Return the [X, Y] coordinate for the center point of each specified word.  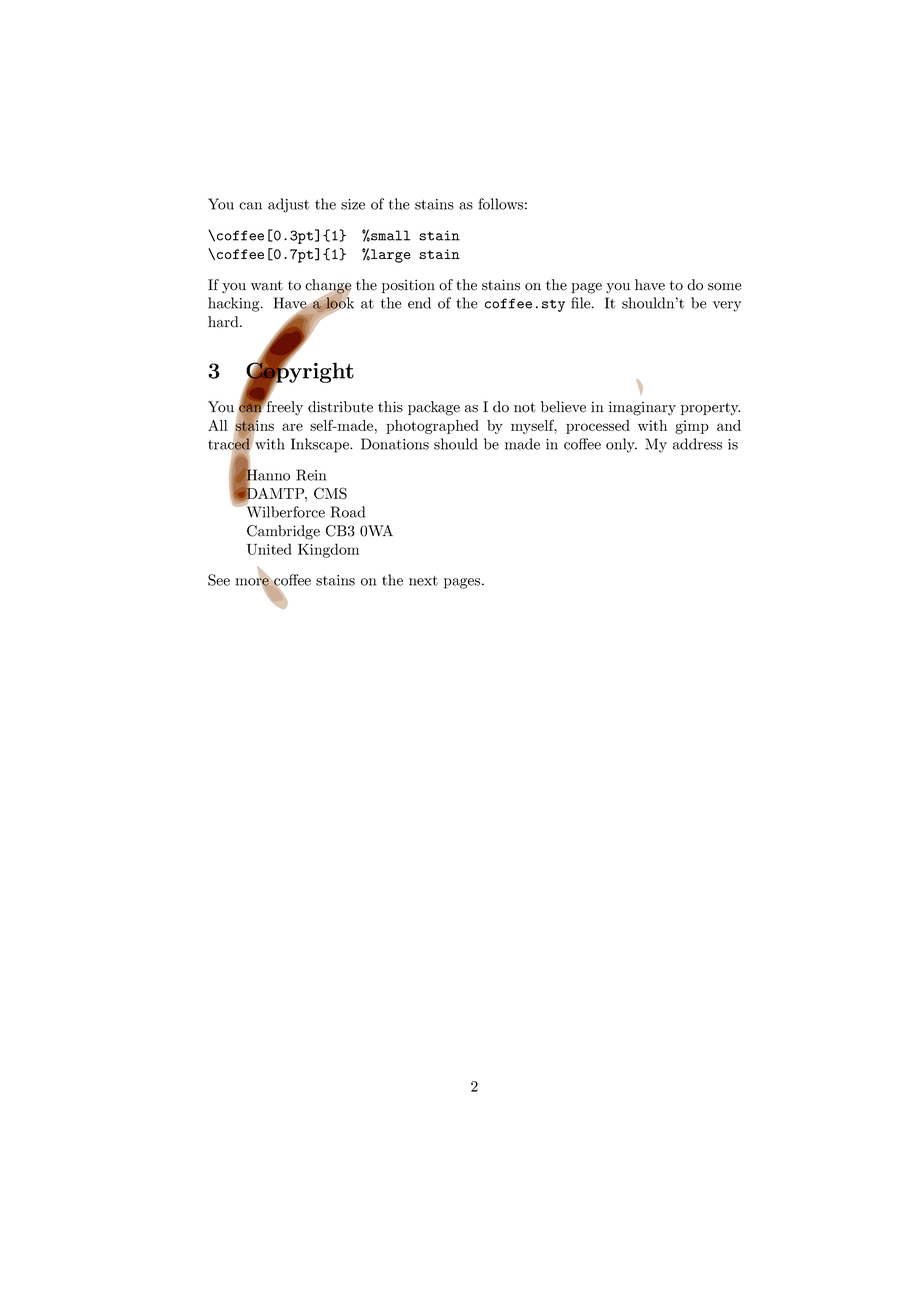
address [697, 444]
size [353, 204]
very [727, 306]
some [725, 287]
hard [224, 322]
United [269, 549]
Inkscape [321, 445]
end [419, 303]
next [423, 581]
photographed [432, 427]
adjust [288, 205]
